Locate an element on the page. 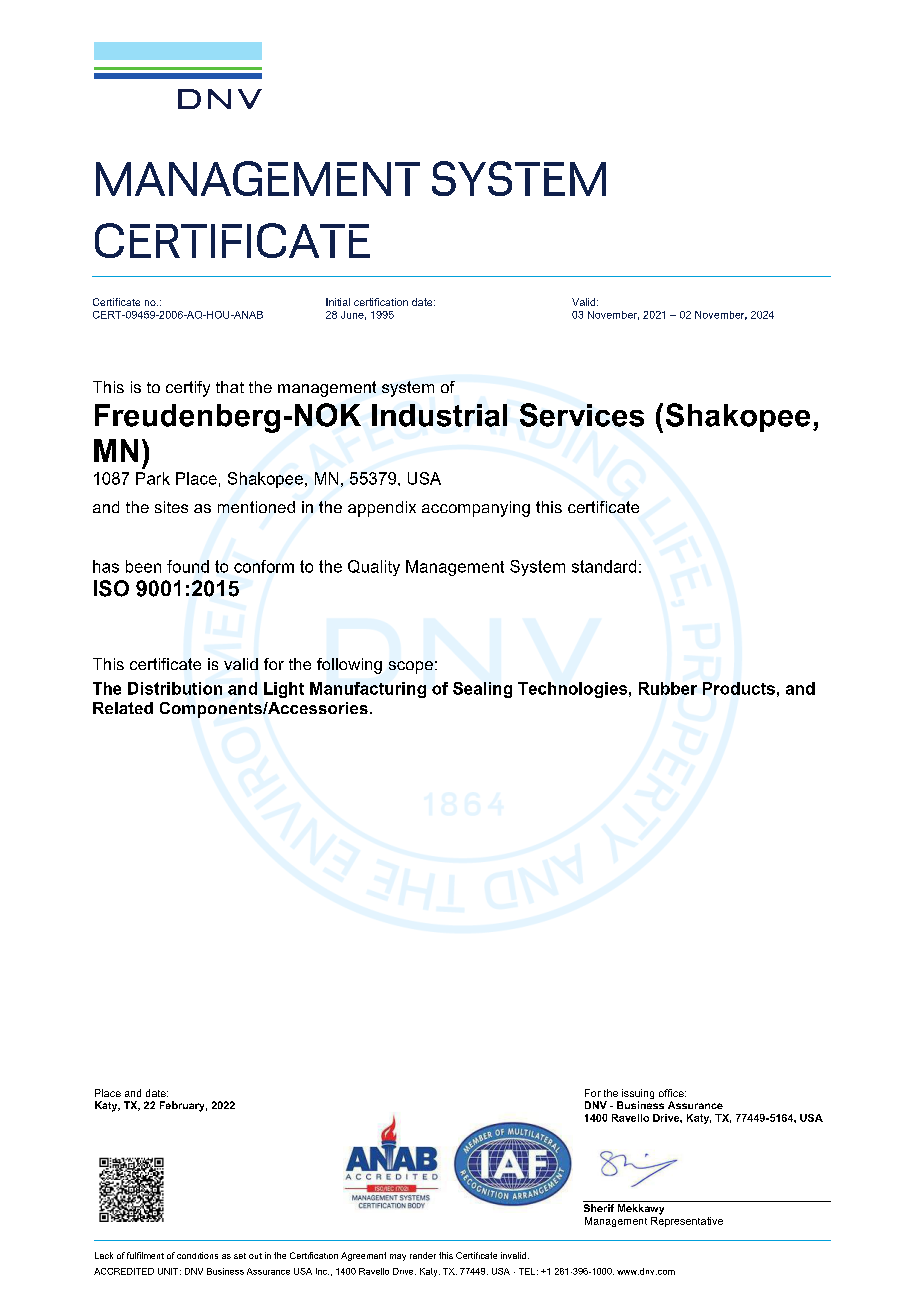 This image has width=924, height=1308. Initial is located at coordinates (338, 302).
